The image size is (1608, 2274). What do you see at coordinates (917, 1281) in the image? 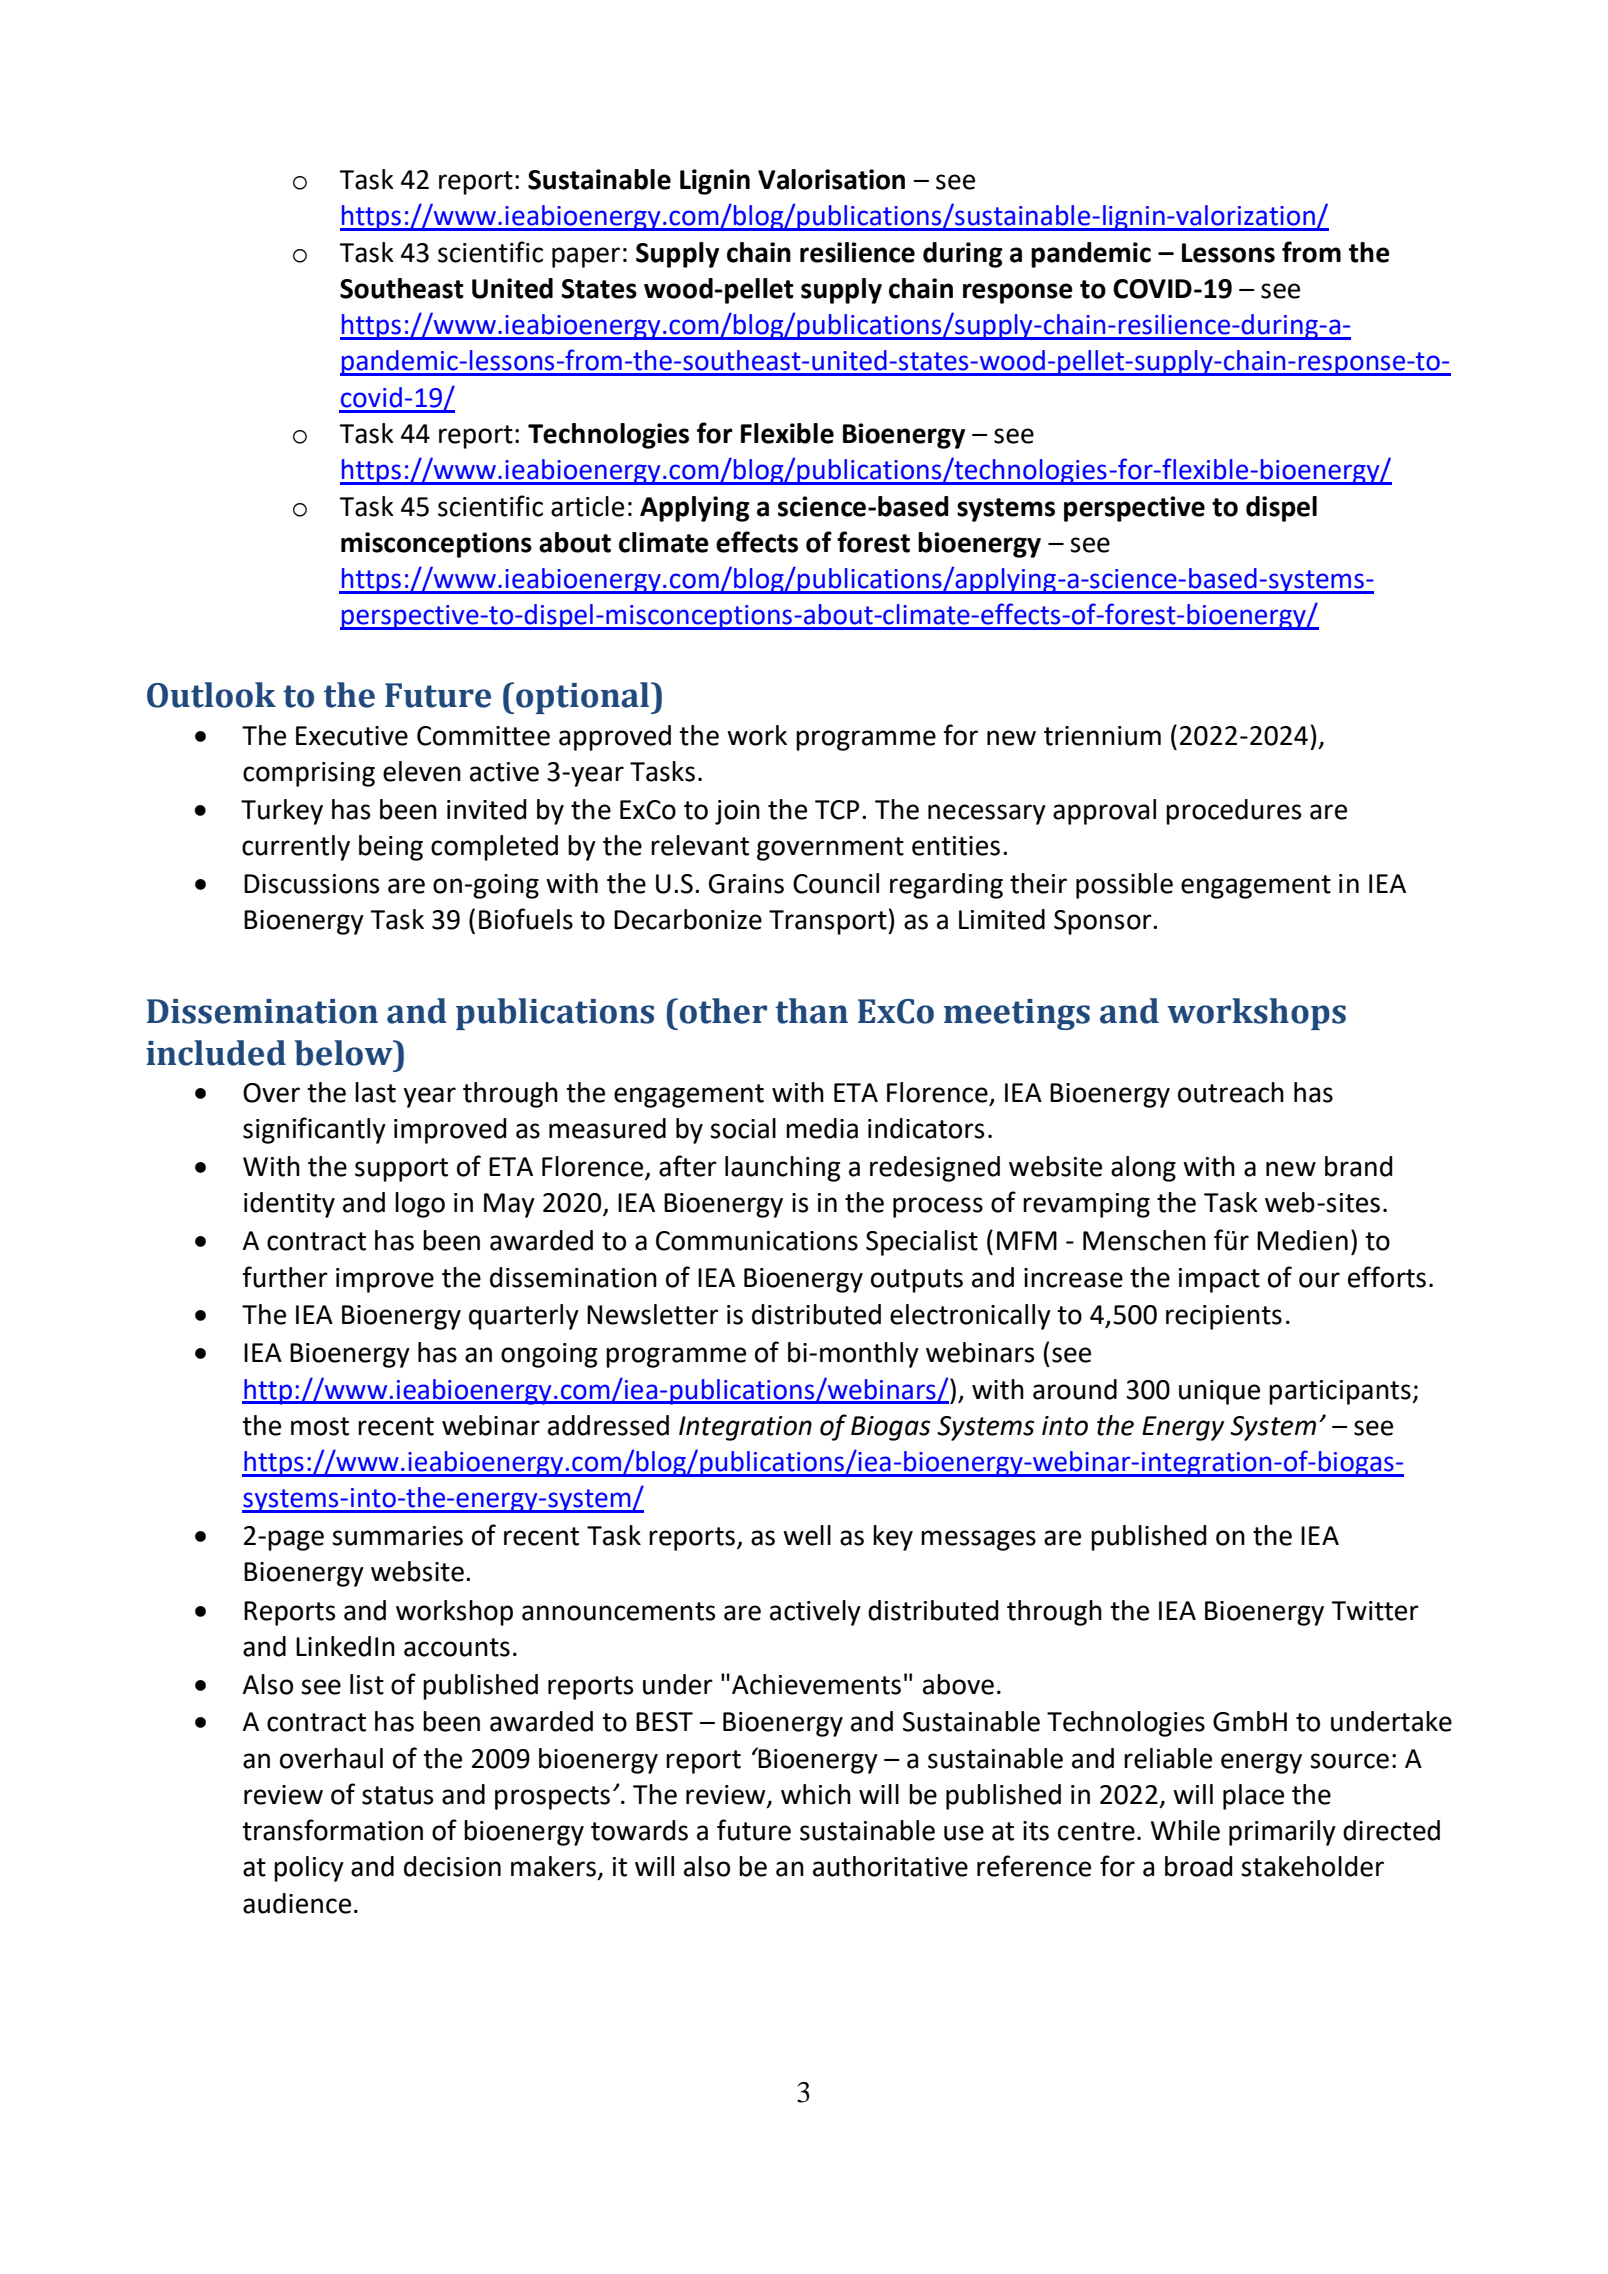
I see `outputs` at bounding box center [917, 1281].
